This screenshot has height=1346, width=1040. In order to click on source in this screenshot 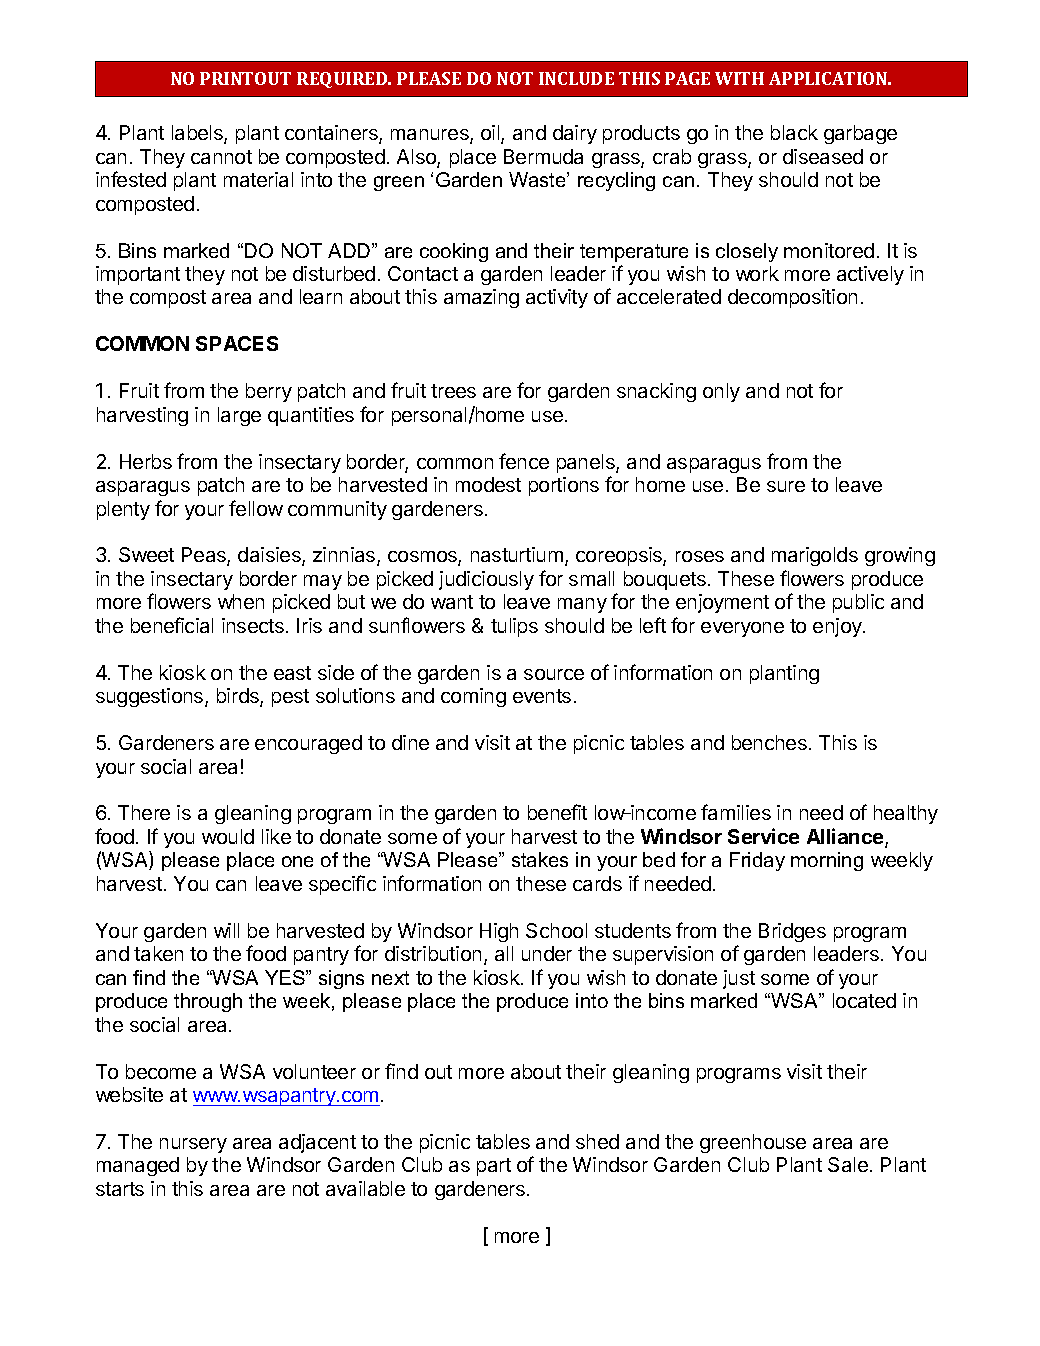, I will do `click(554, 674)`.
